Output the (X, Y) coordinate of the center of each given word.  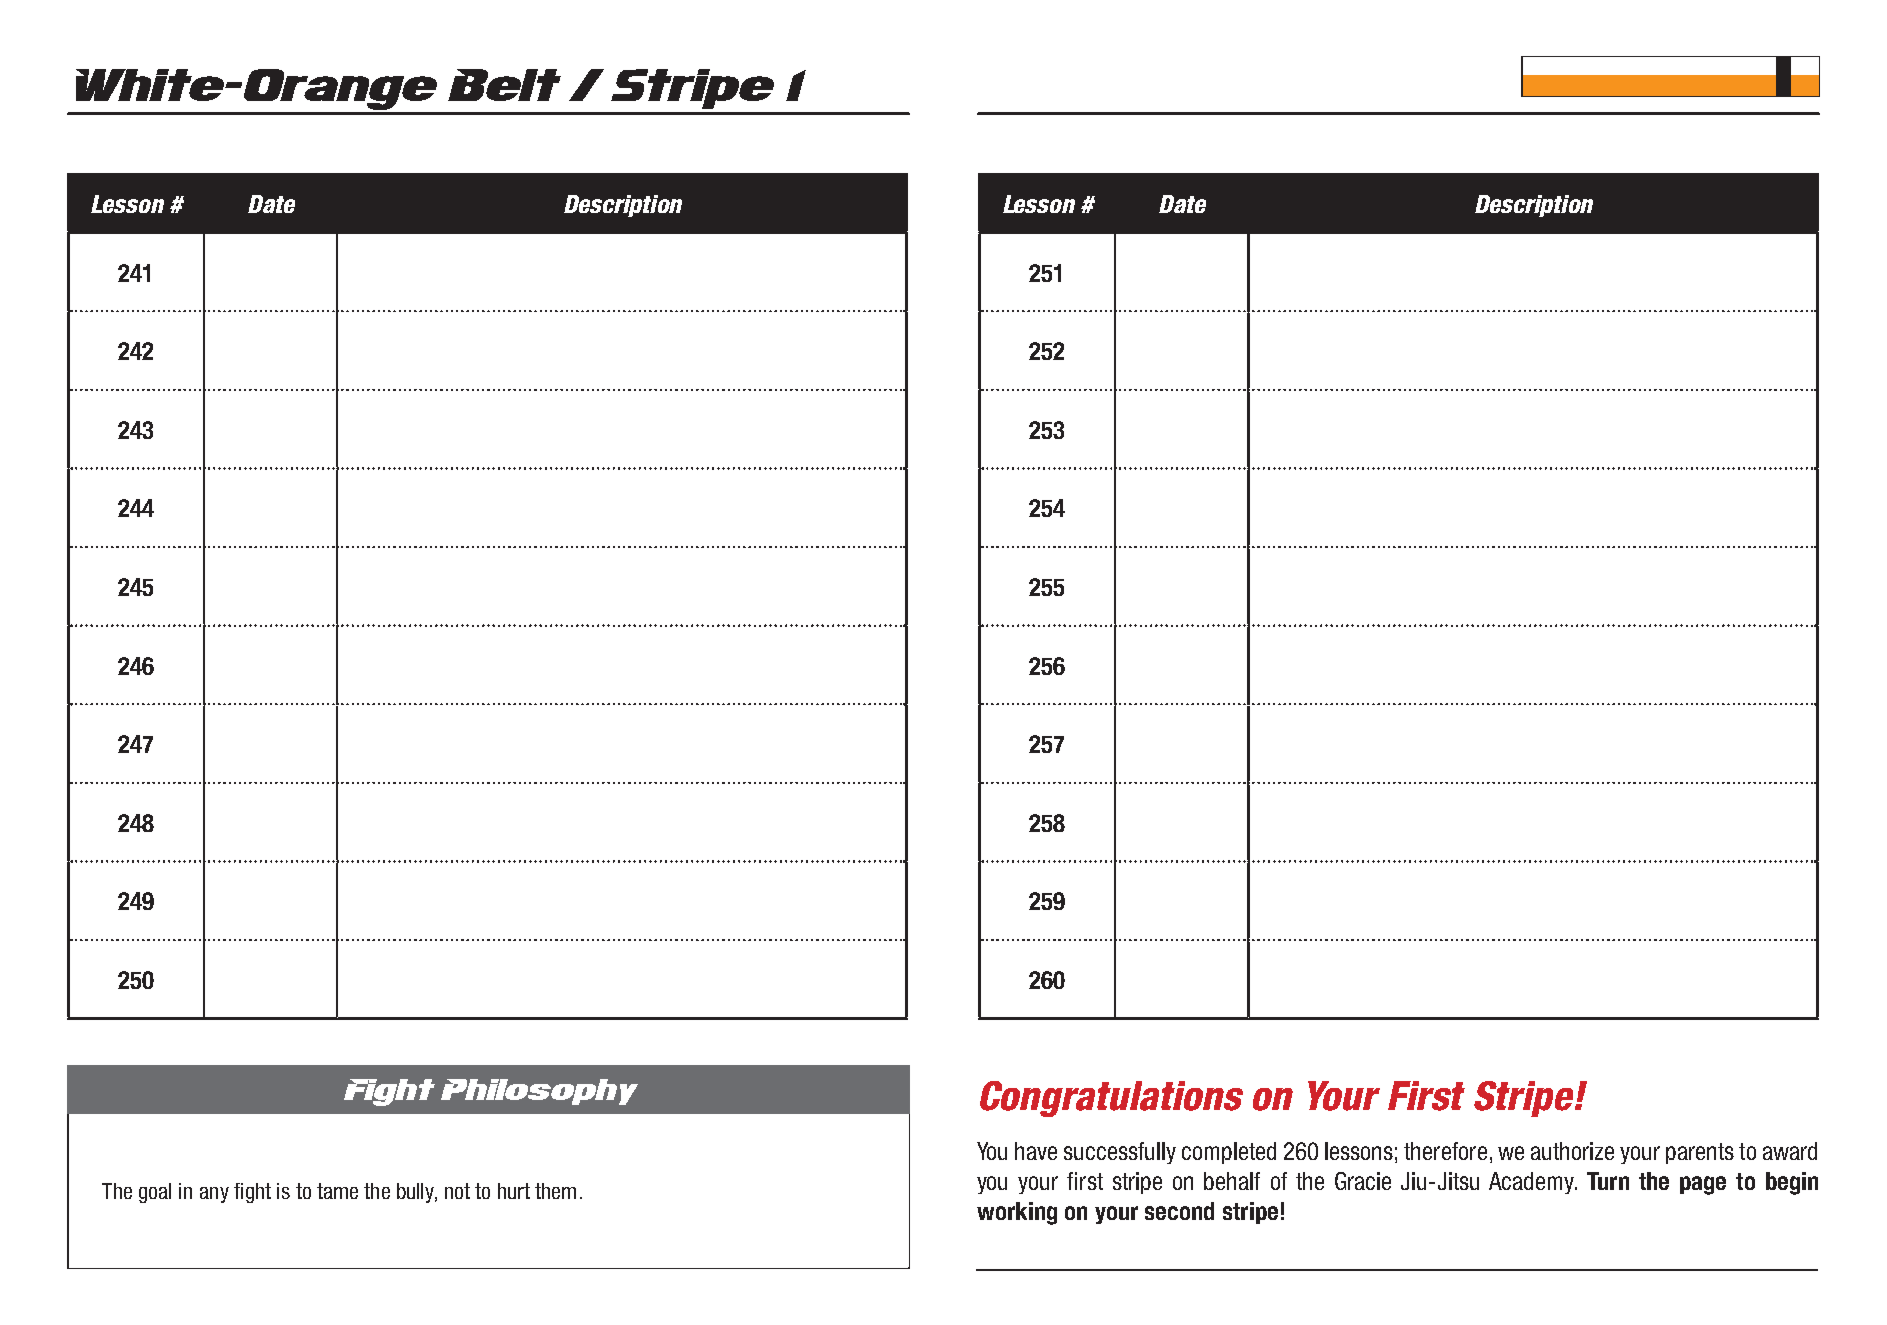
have (1036, 1151)
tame (337, 1191)
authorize (1572, 1151)
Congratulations (1111, 1099)
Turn (1608, 1181)
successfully (1120, 1153)
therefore (1445, 1151)
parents (1700, 1153)
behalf (1232, 1181)
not (457, 1191)
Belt (504, 85)
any (214, 1195)
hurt (514, 1191)
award (1790, 1151)
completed (1229, 1153)
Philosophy (539, 1092)
